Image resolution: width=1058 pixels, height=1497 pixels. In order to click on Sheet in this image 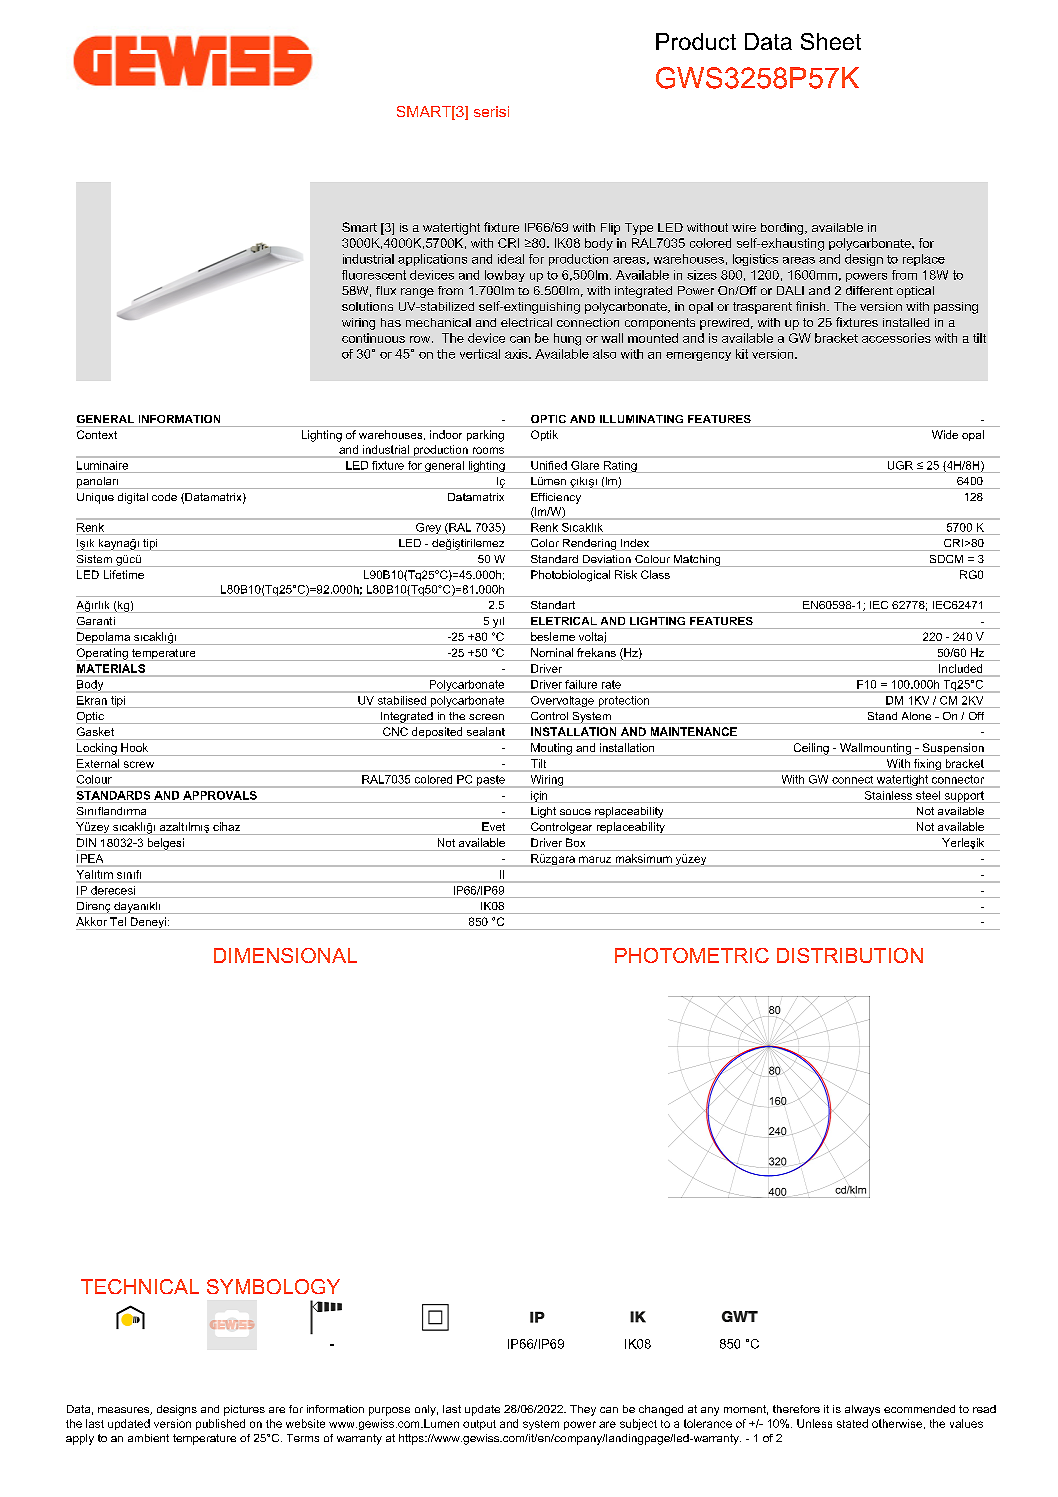, I will do `click(831, 41)`.
